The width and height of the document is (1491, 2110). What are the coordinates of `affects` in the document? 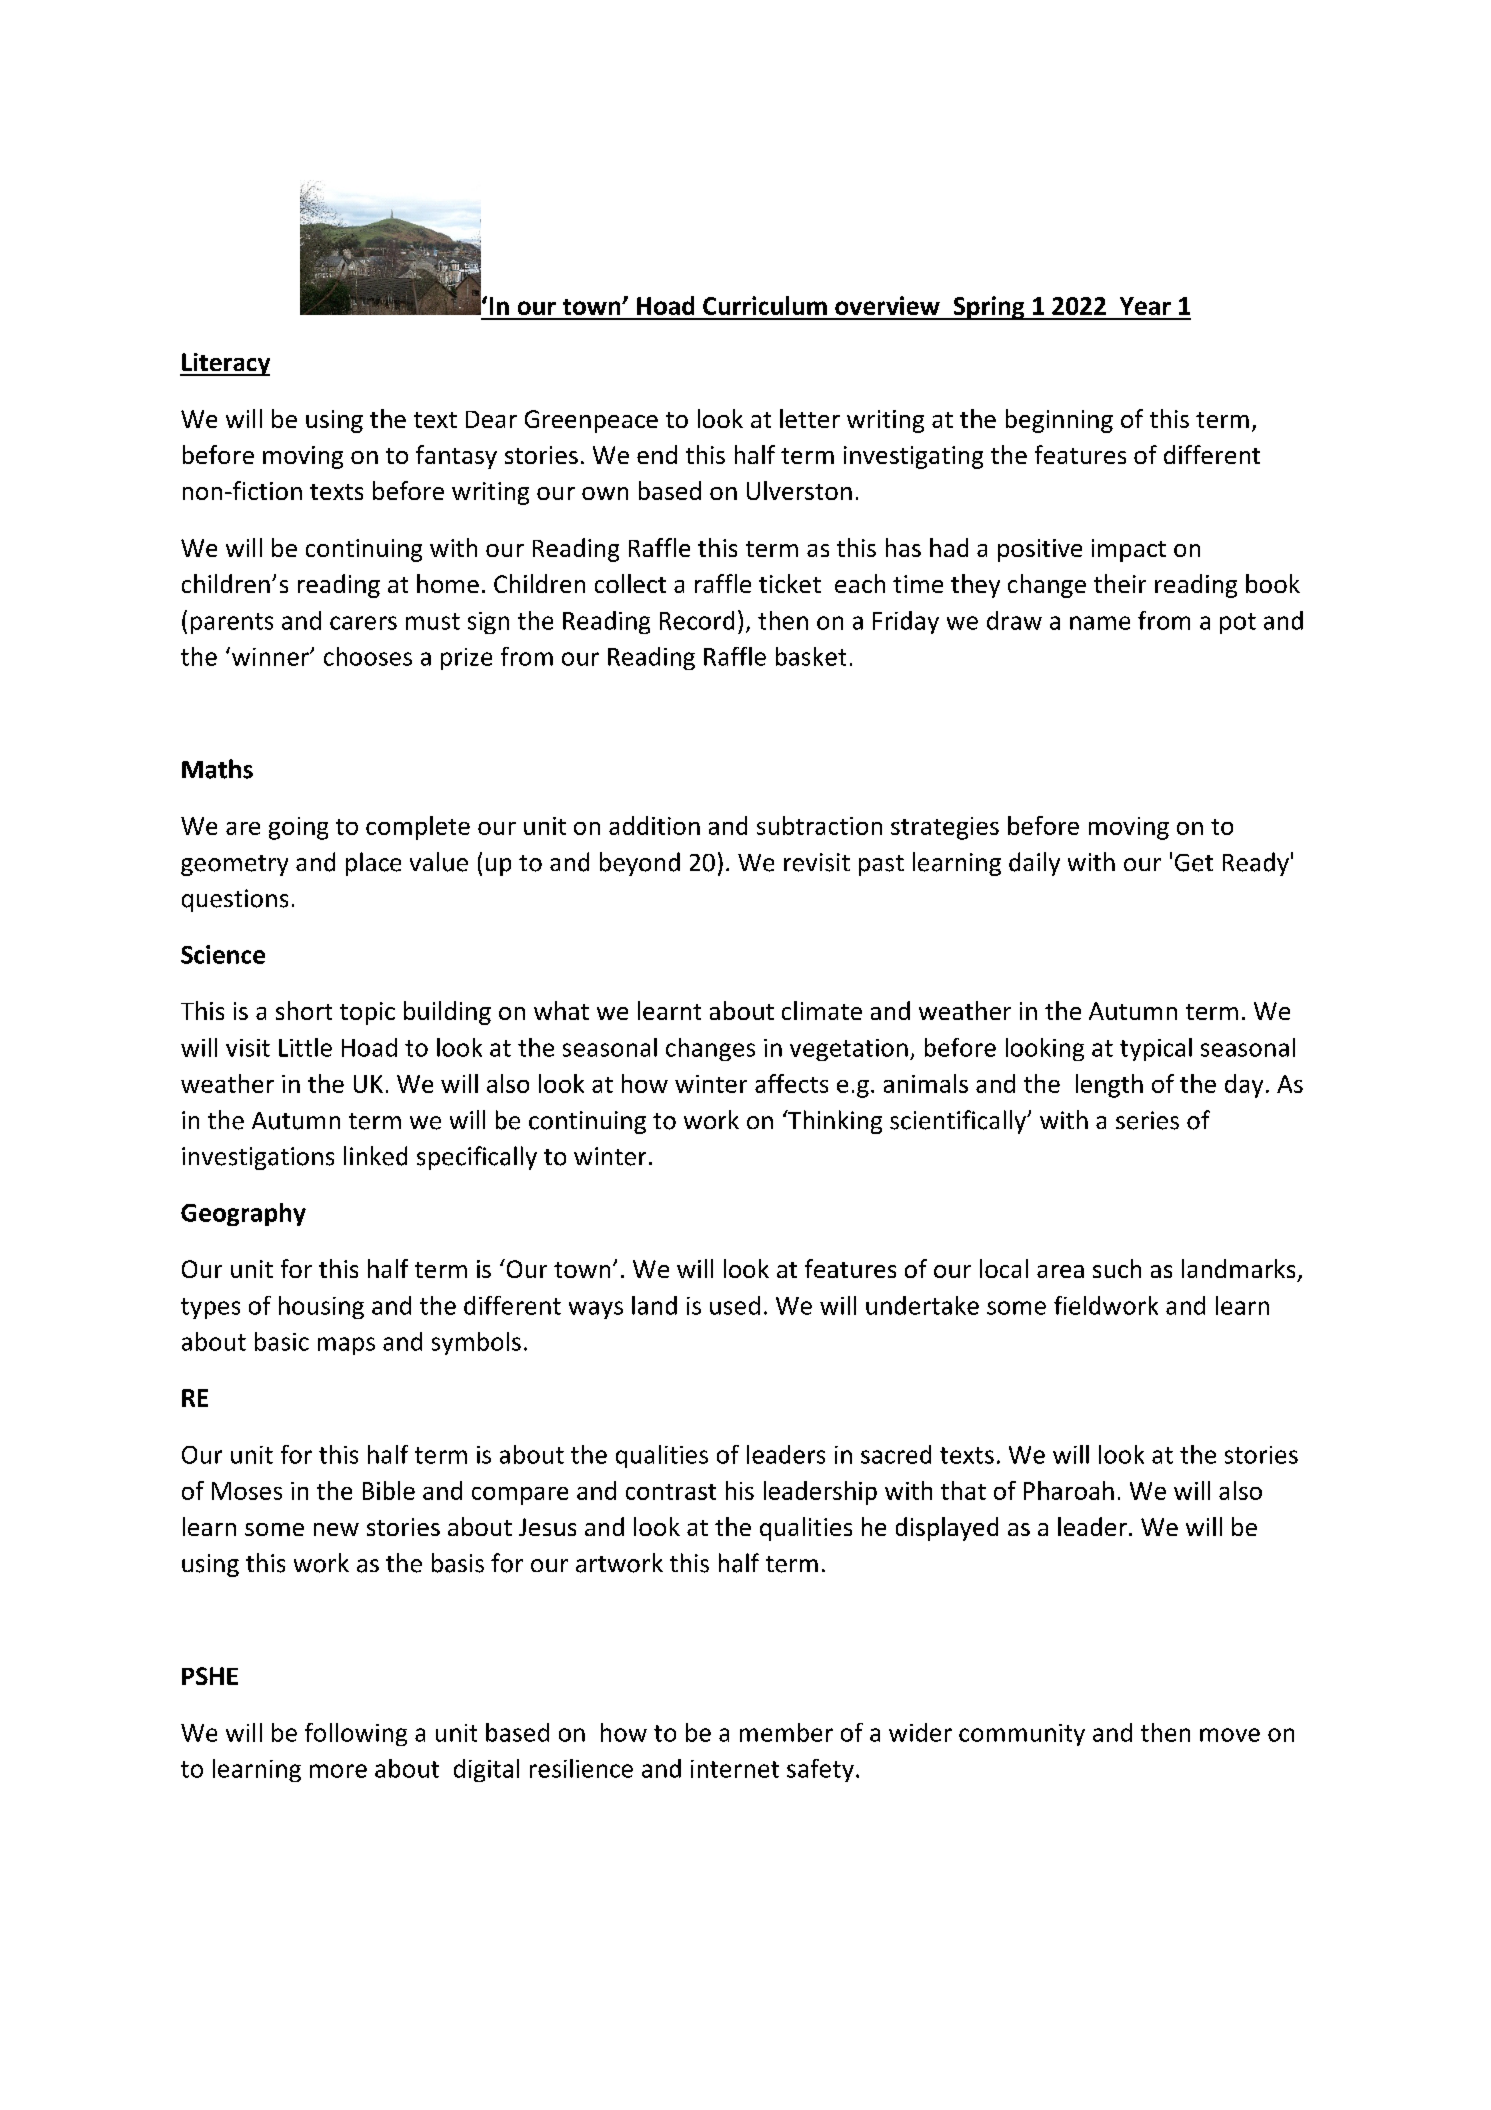 It's located at (791, 1083).
